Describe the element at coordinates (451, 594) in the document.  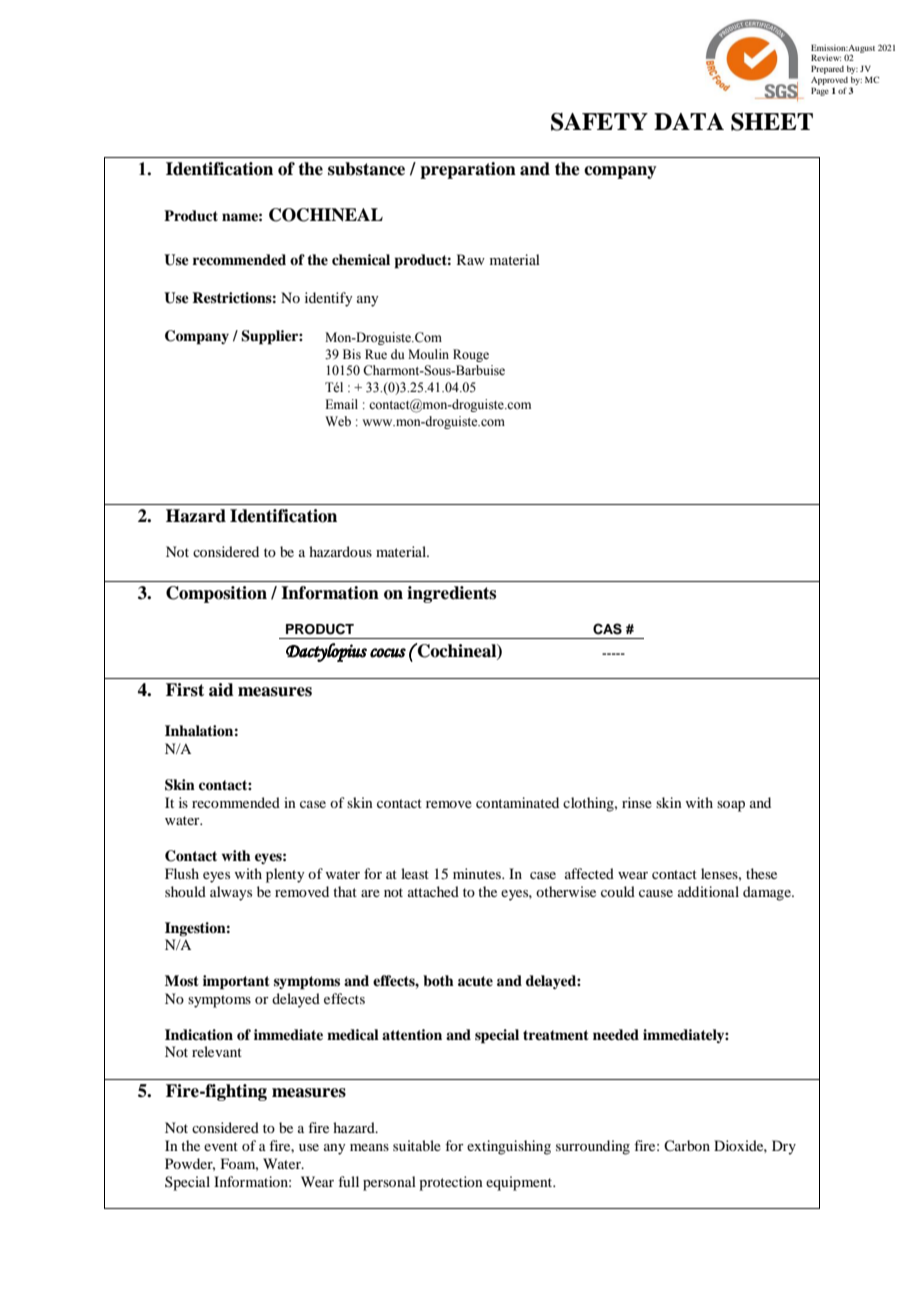
I see `ingredients` at that location.
